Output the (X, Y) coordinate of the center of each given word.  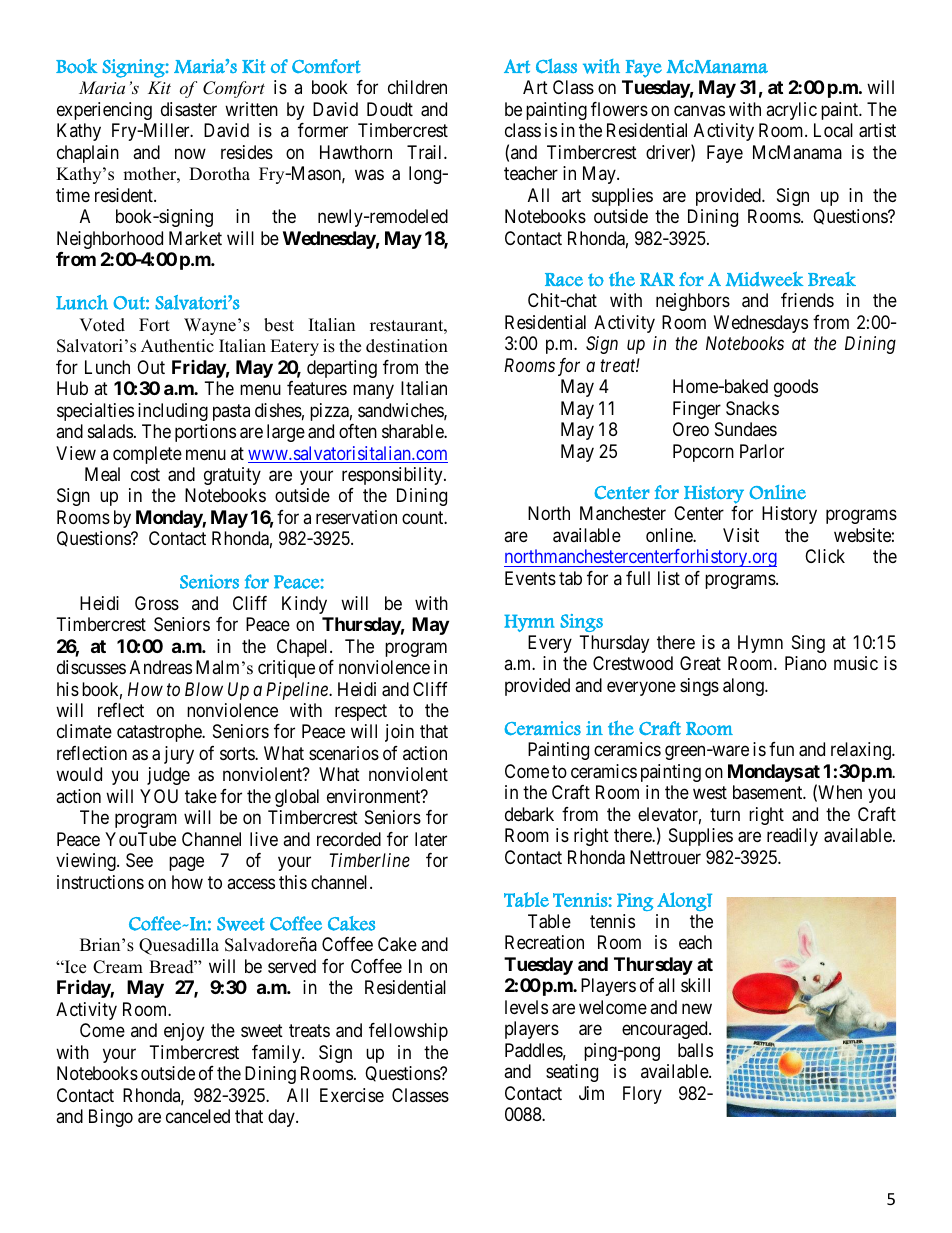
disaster (189, 109)
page (186, 864)
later (431, 839)
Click (825, 556)
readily (792, 837)
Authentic (177, 346)
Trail (426, 152)
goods (796, 388)
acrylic (791, 111)
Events (530, 578)
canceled (198, 1116)
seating (572, 1073)
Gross (157, 603)
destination (407, 346)
